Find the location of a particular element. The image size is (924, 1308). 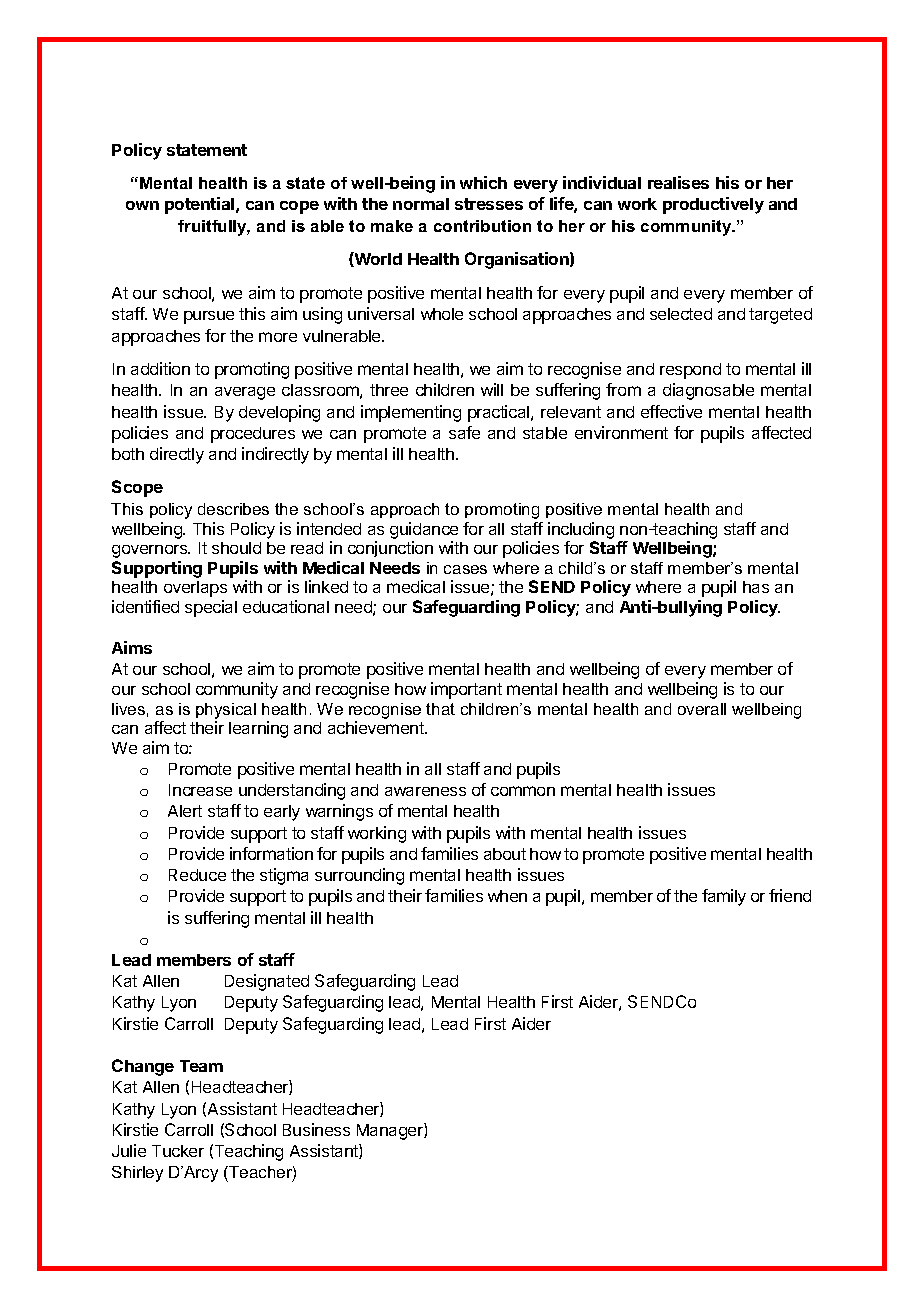

potential is located at coordinates (201, 205).
